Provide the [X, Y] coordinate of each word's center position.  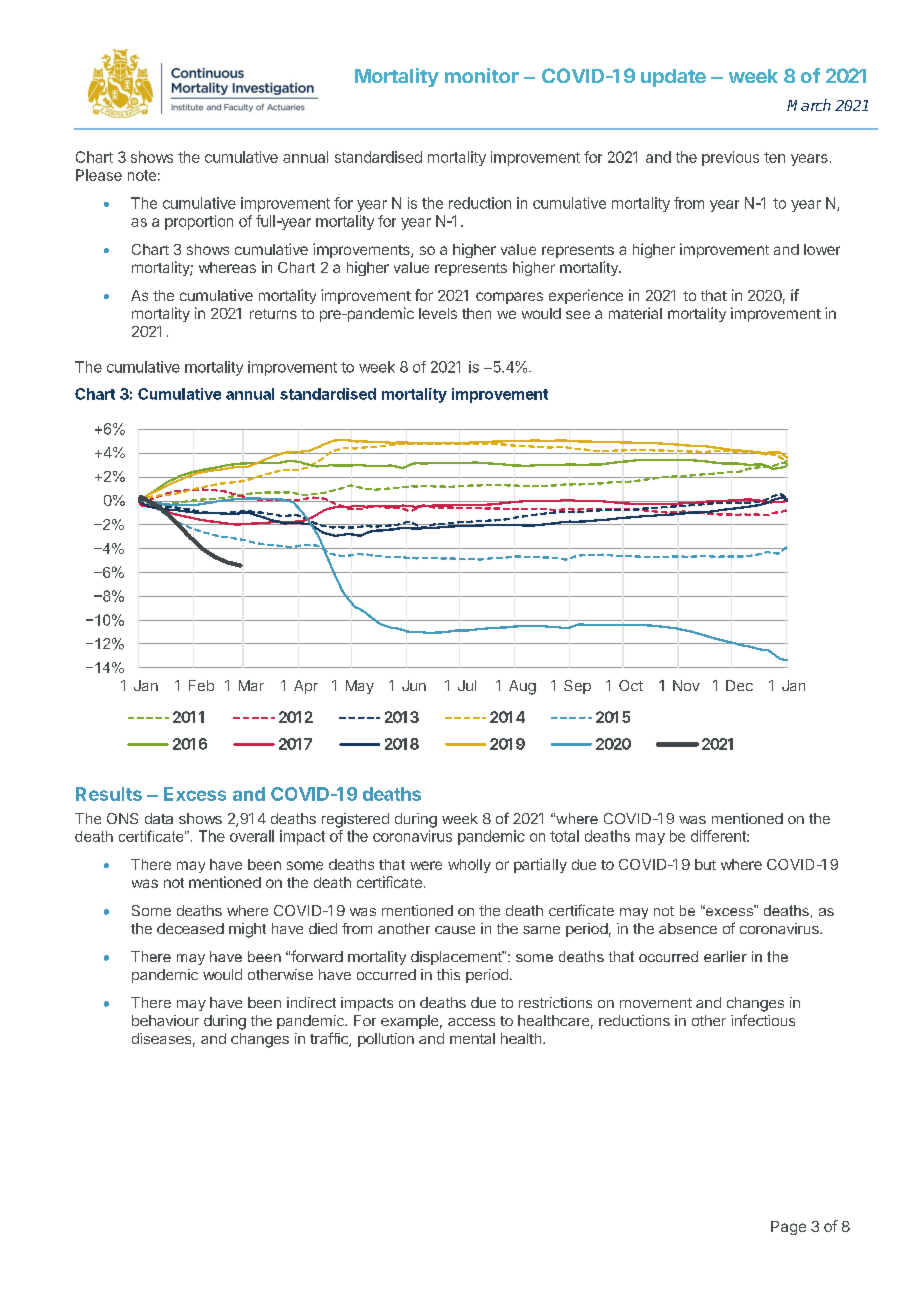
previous [730, 158]
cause [455, 930]
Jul [467, 685]
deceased [190, 928]
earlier [725, 956]
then [476, 313]
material [635, 313]
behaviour [165, 1020]
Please [99, 175]
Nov [686, 685]
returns [273, 314]
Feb [201, 685]
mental [472, 1038]
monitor [482, 75]
